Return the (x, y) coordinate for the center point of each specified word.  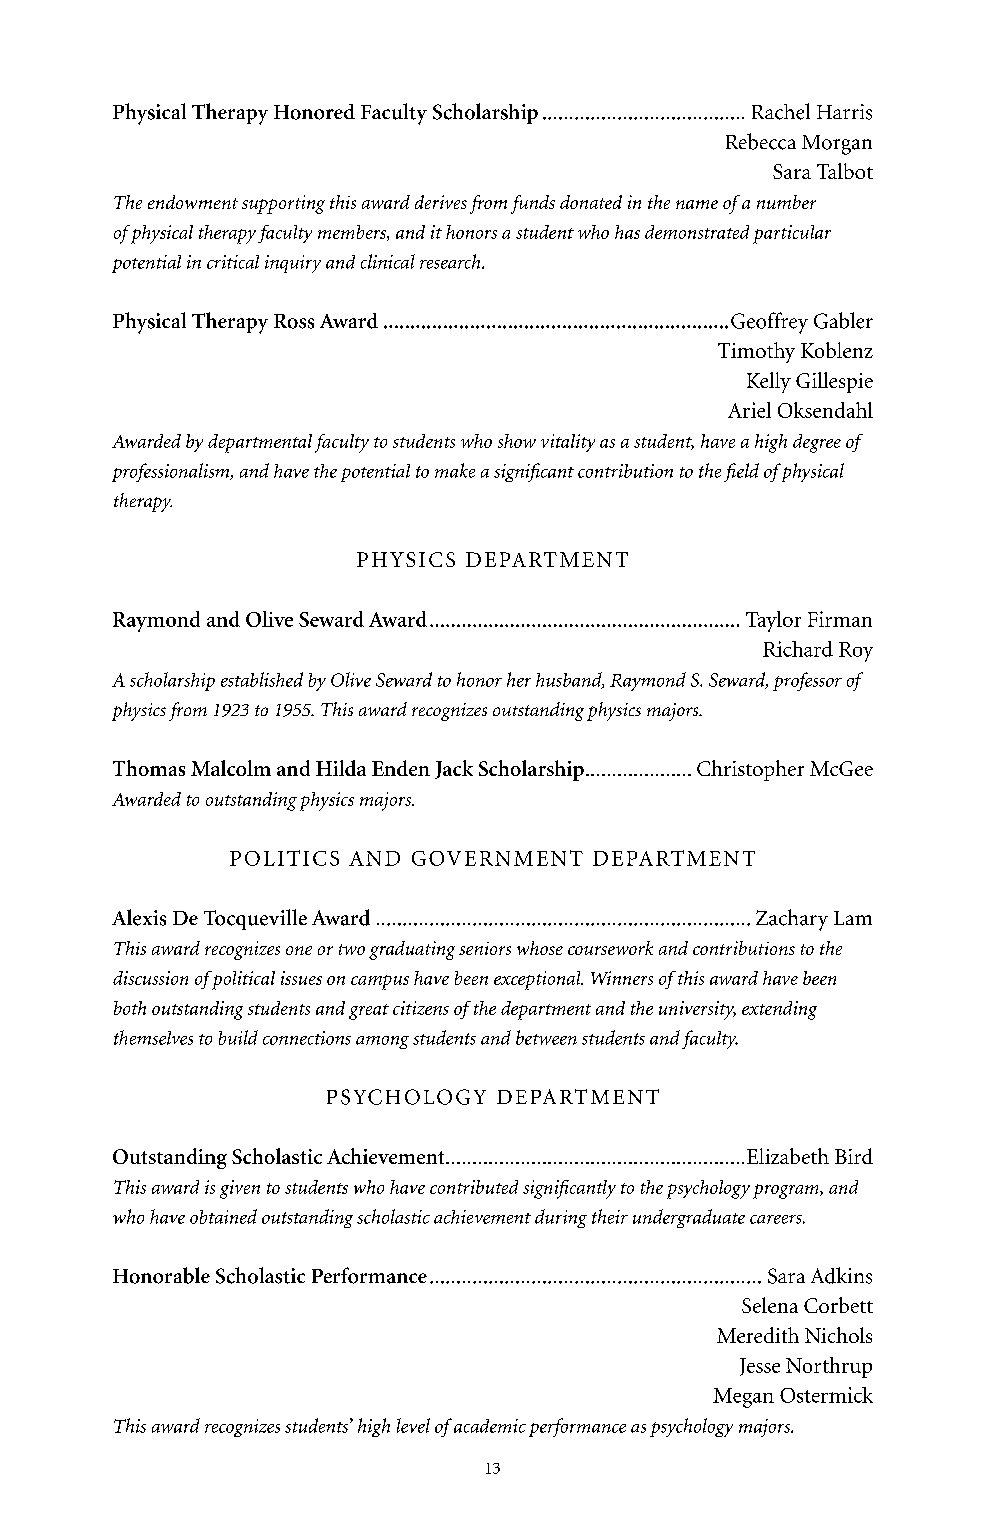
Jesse (760, 1367)
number (786, 202)
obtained (223, 1216)
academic (488, 1426)
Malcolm (231, 768)
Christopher (750, 770)
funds (533, 204)
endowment (193, 202)
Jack (454, 769)
